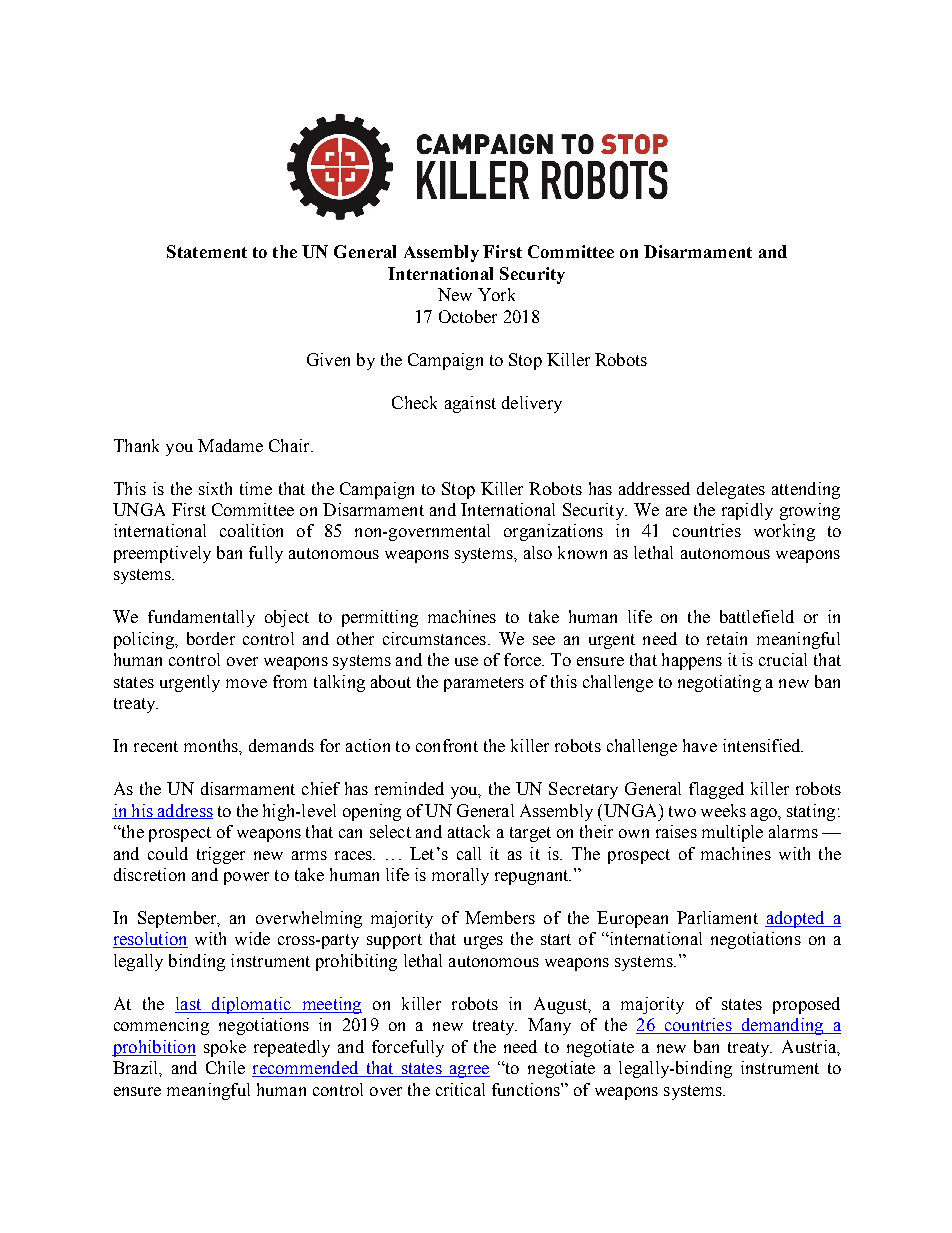  What do you see at coordinates (469, 831) in the screenshot?
I see `attack` at bounding box center [469, 831].
